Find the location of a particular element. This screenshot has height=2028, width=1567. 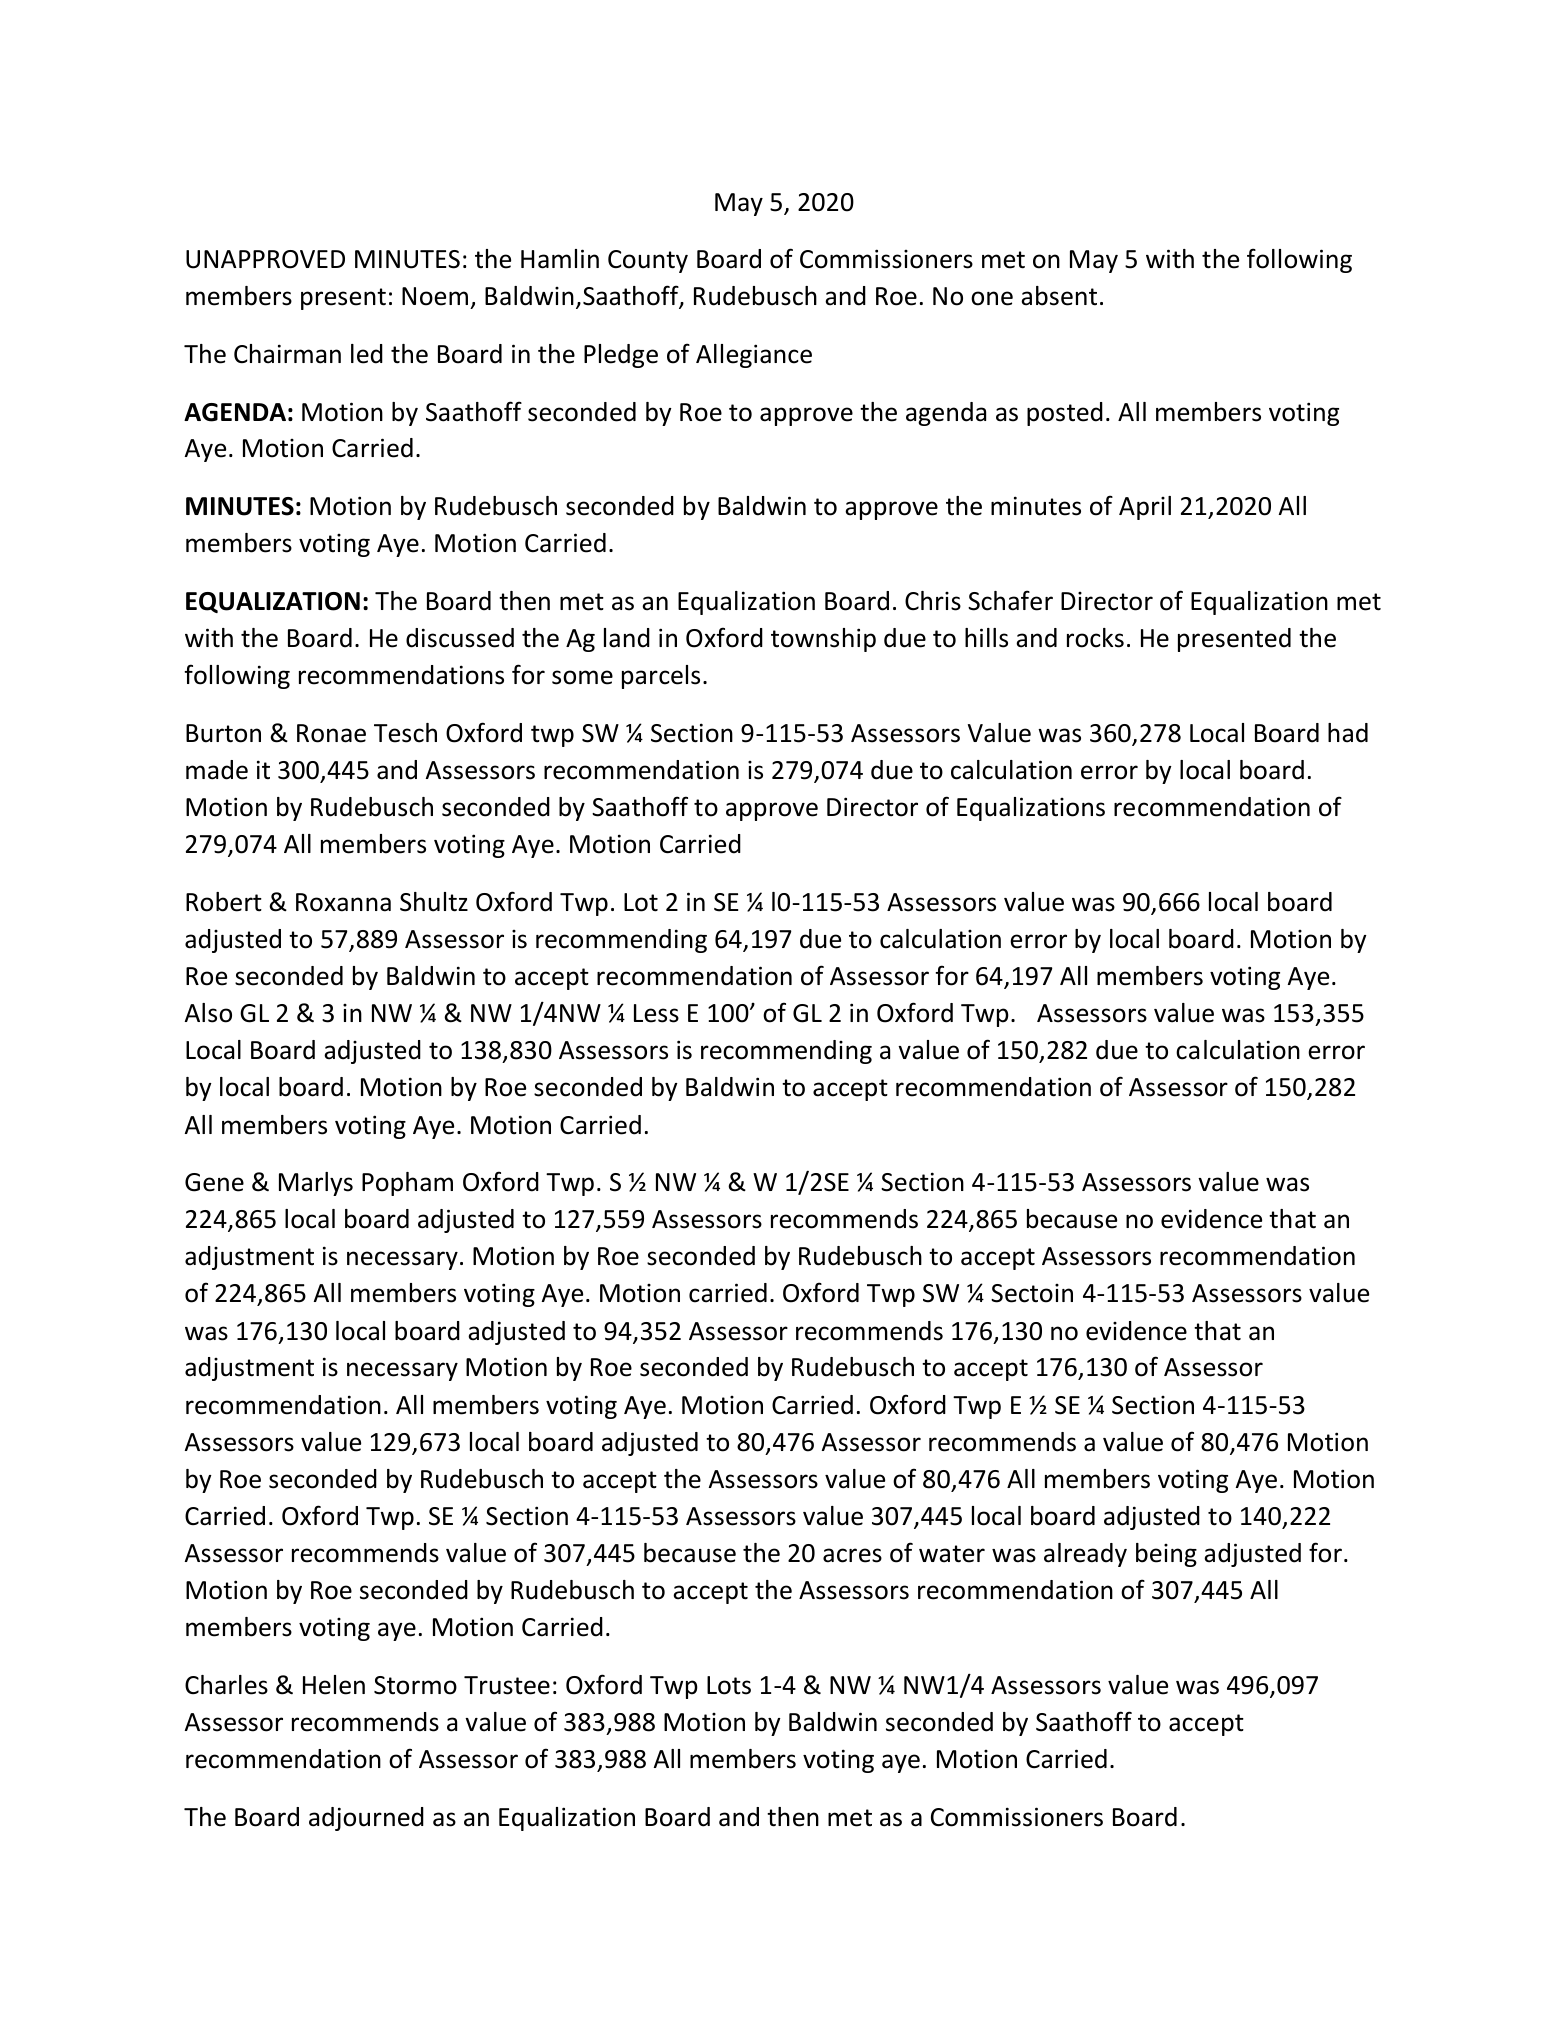

rocks is located at coordinates (1095, 638).
